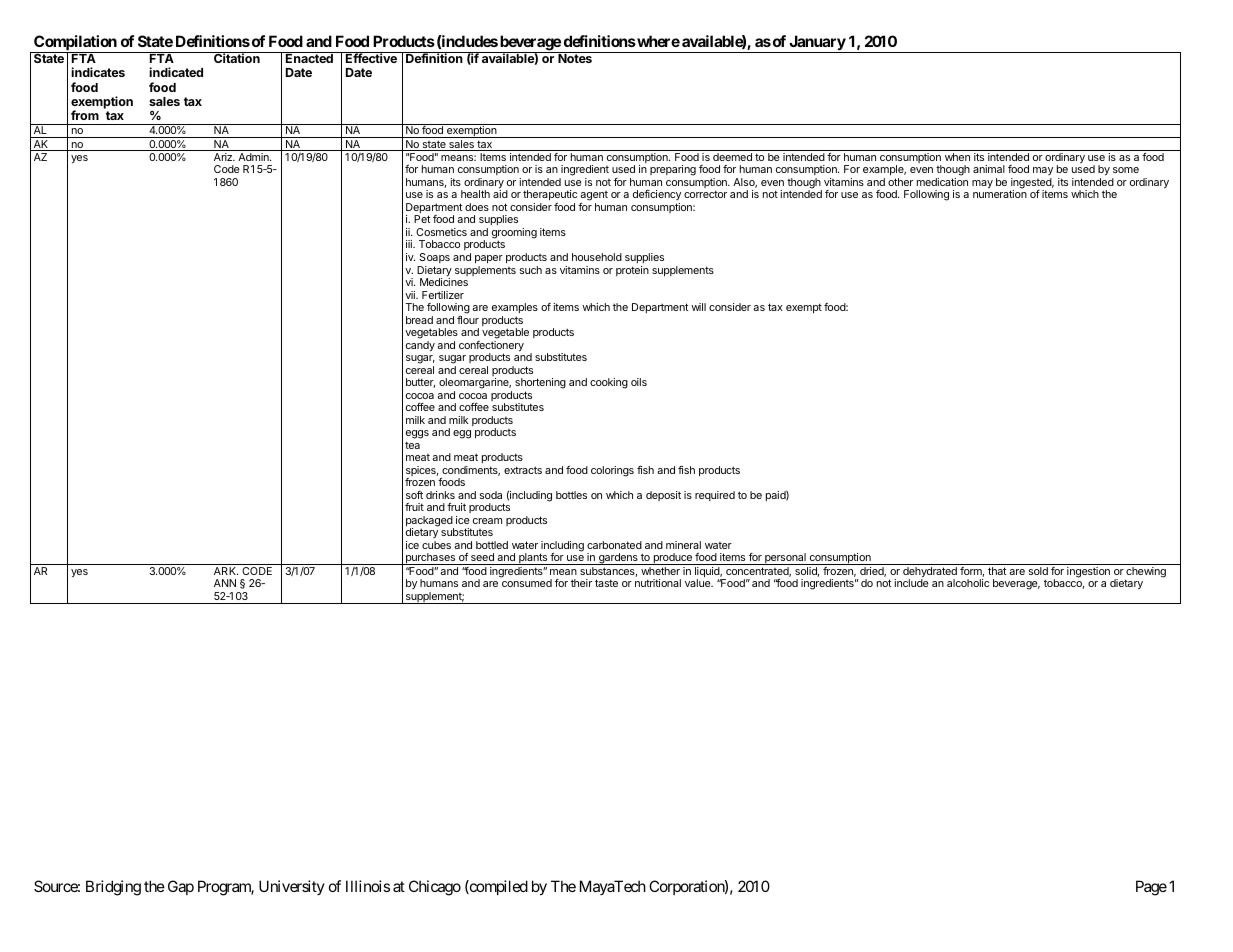  What do you see at coordinates (817, 44) in the document?
I see `January` at bounding box center [817, 44].
